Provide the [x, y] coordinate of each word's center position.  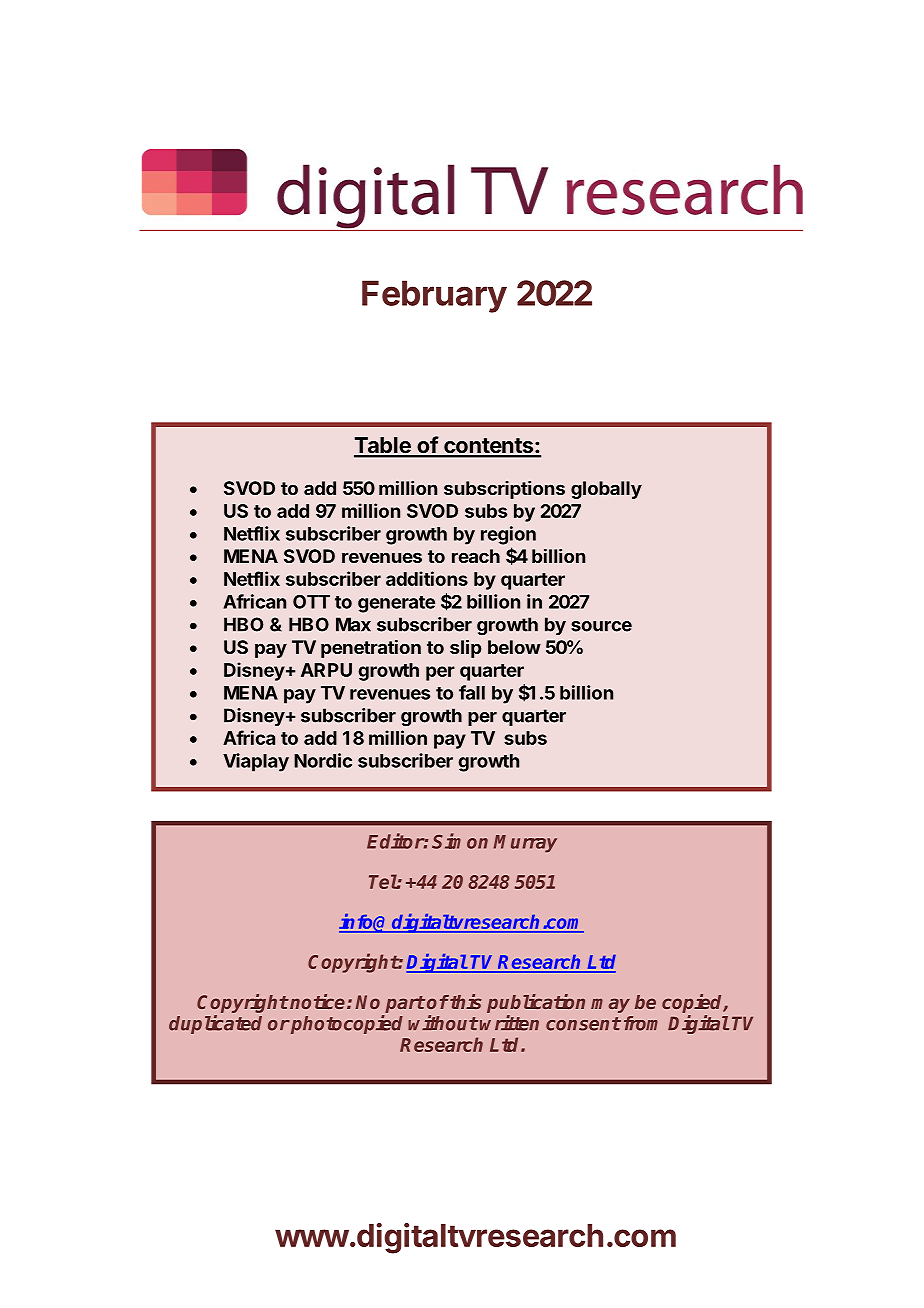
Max [353, 624]
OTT [311, 602]
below [514, 647]
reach [476, 556]
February [434, 296]
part [405, 1004]
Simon [460, 841]
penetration [371, 649]
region [508, 535]
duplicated [215, 1024]
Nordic [323, 760]
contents [489, 447]
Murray [525, 844]
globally [606, 490]
